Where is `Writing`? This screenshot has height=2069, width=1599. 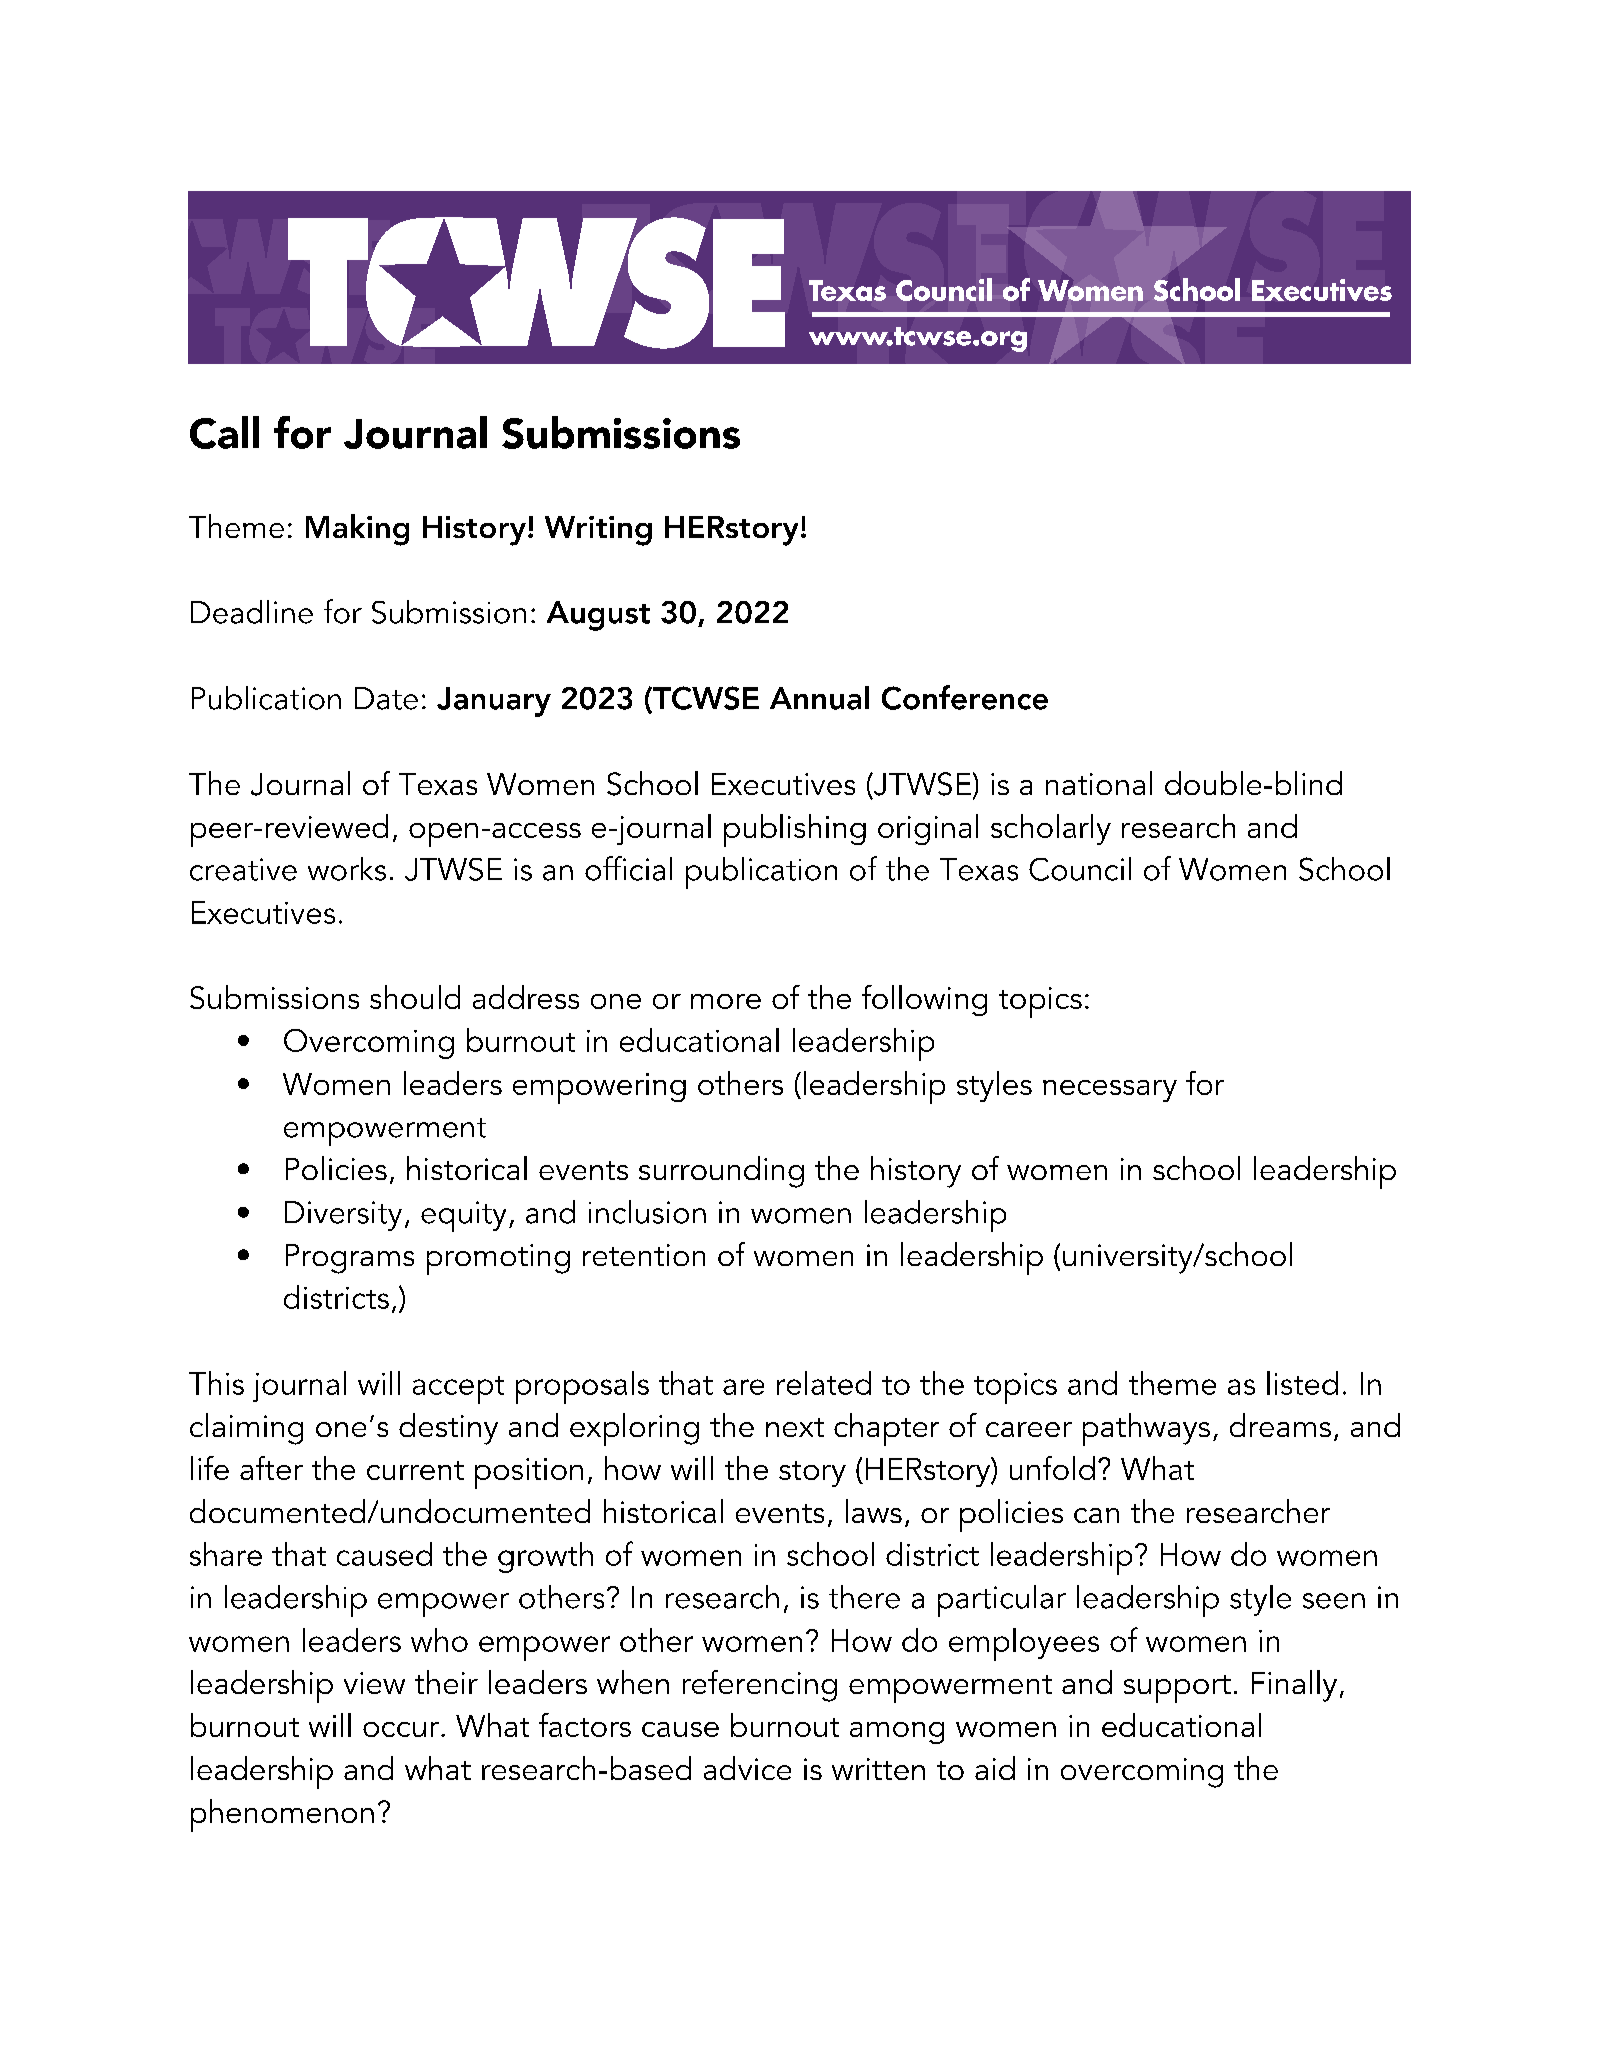
Writing is located at coordinates (598, 531).
